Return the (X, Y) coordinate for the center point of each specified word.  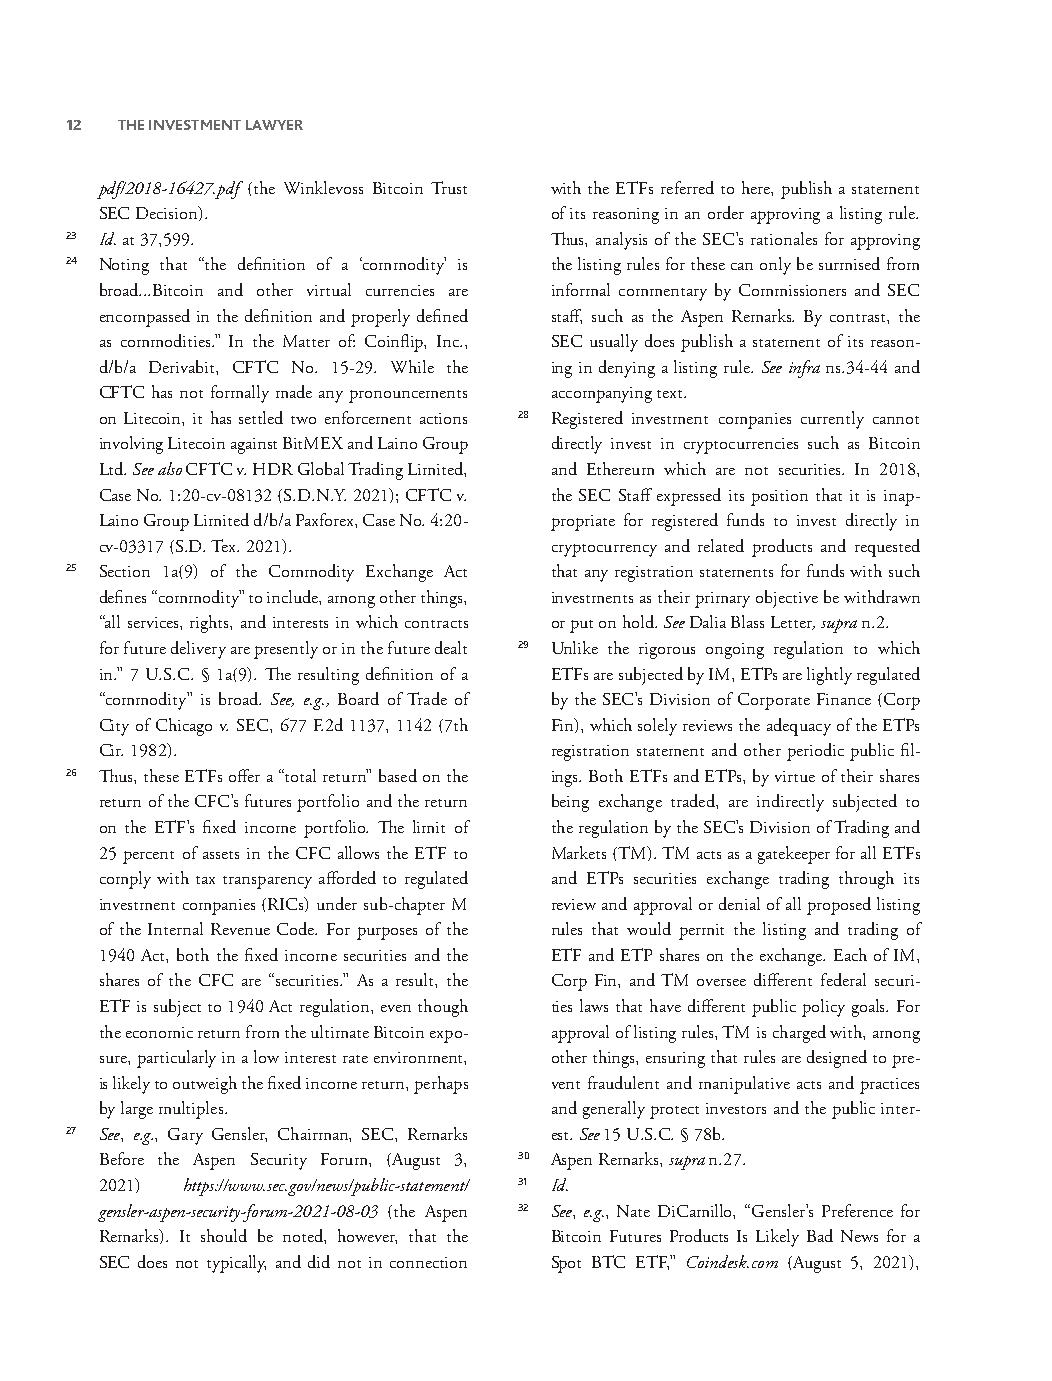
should (224, 1235)
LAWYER (274, 125)
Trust (449, 187)
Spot (566, 1264)
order (726, 212)
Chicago (184, 727)
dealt (451, 647)
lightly (829, 676)
